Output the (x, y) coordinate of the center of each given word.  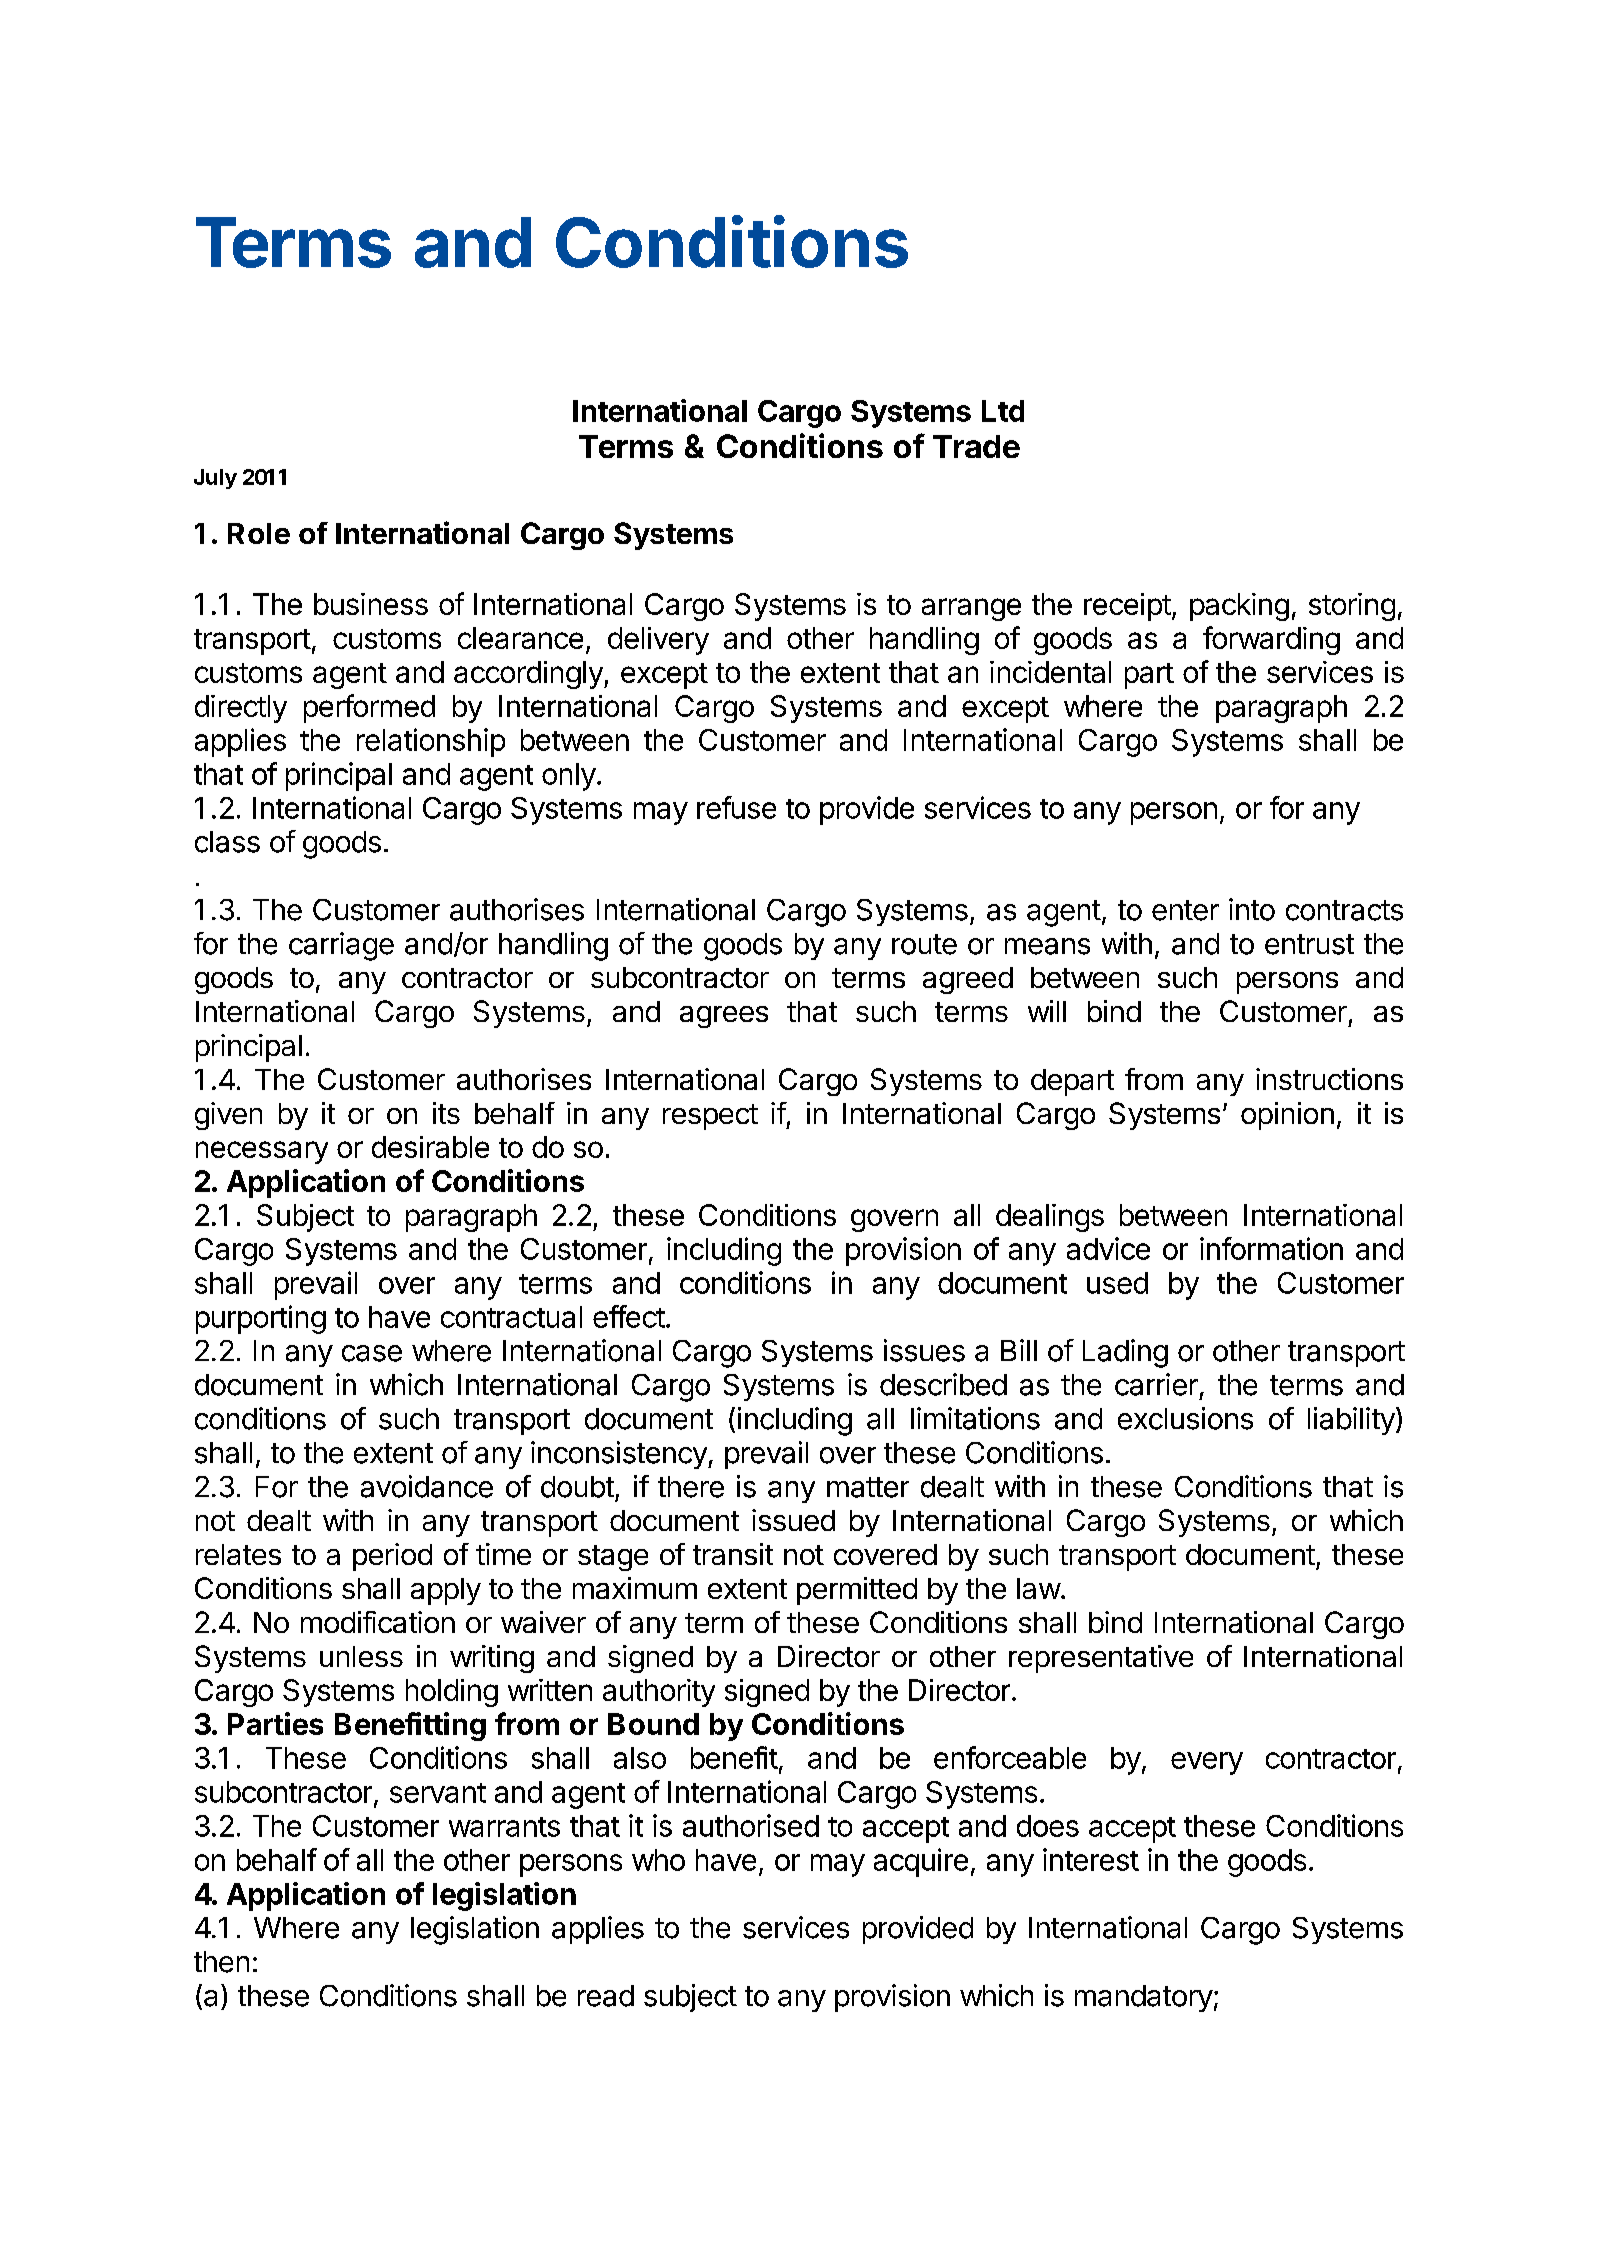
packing (1239, 607)
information (1271, 1248)
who (658, 1860)
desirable (430, 1147)
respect (710, 1117)
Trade (976, 446)
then (221, 1962)
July (215, 479)
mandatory (1144, 1998)
